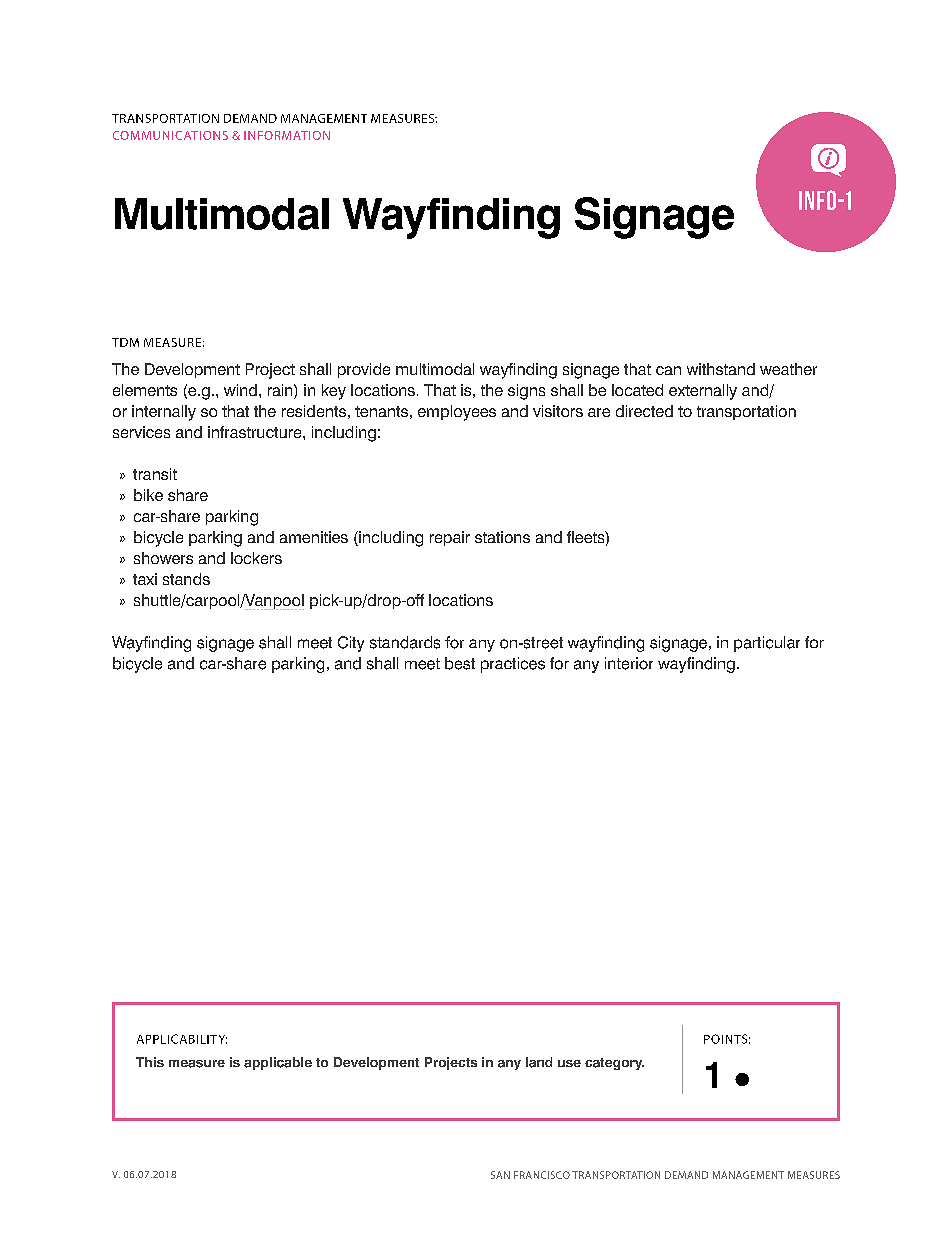 The image size is (952, 1233). I want to click on particular, so click(767, 644).
